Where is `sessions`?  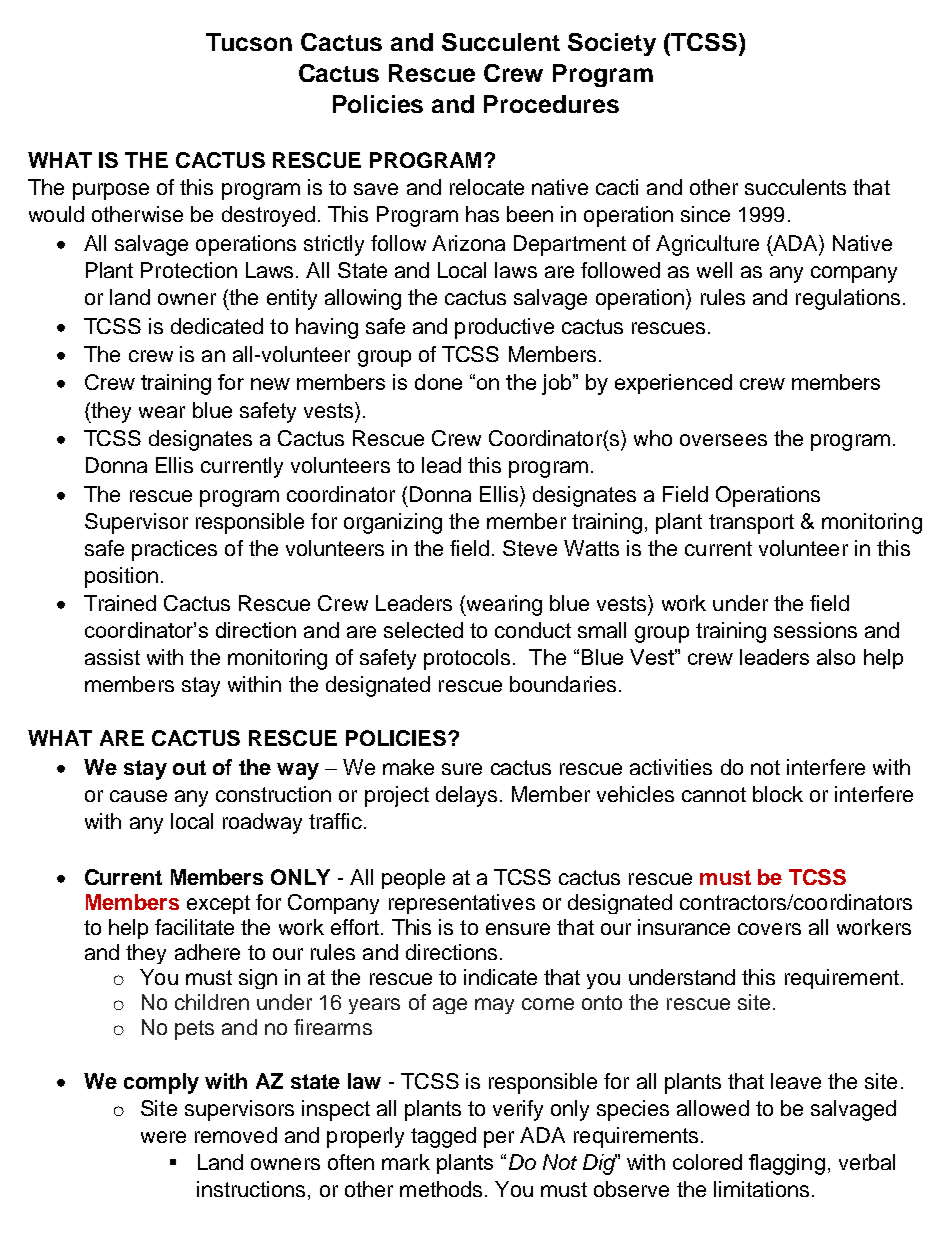
sessions is located at coordinates (815, 630).
